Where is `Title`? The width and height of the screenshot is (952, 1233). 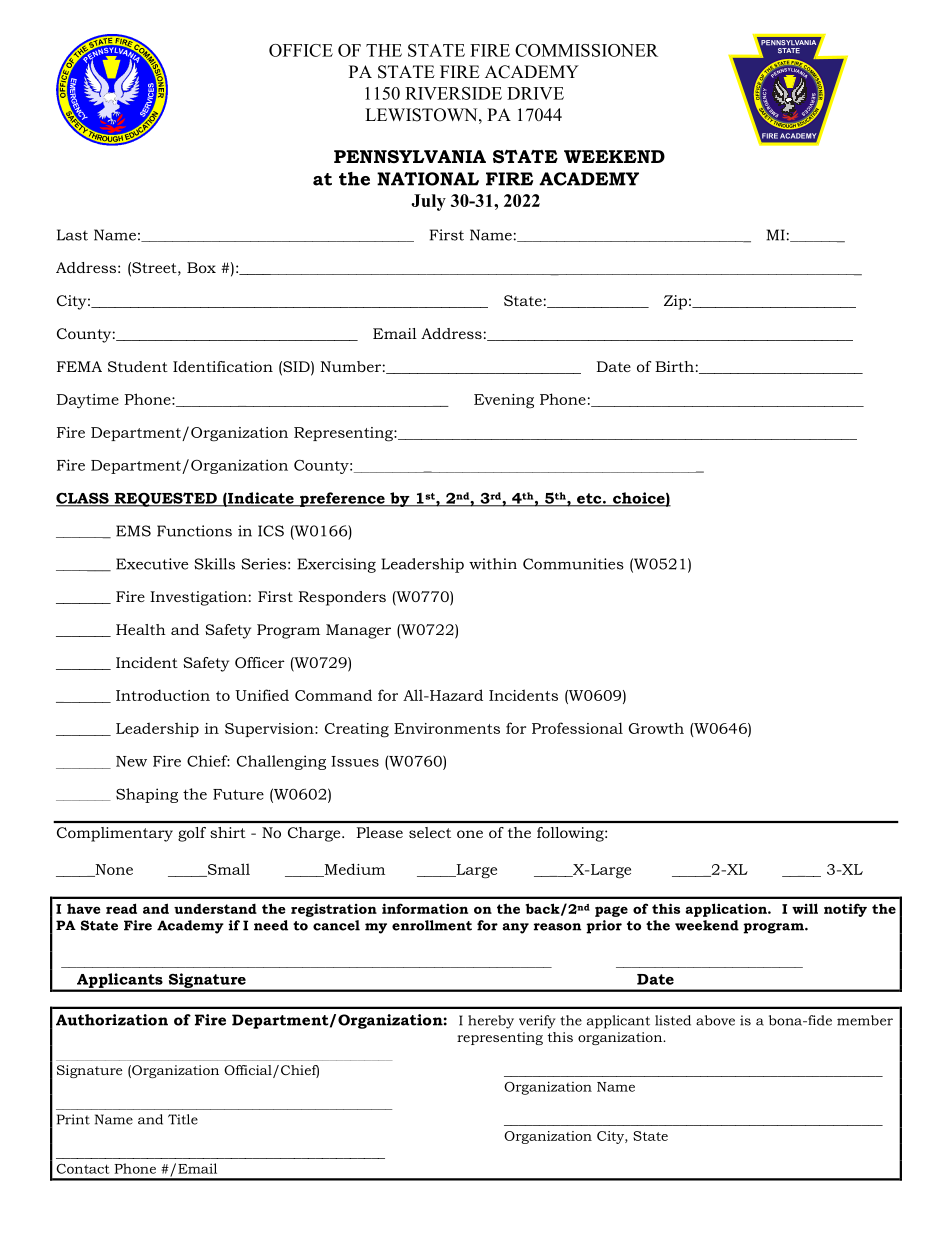
Title is located at coordinates (183, 1119).
